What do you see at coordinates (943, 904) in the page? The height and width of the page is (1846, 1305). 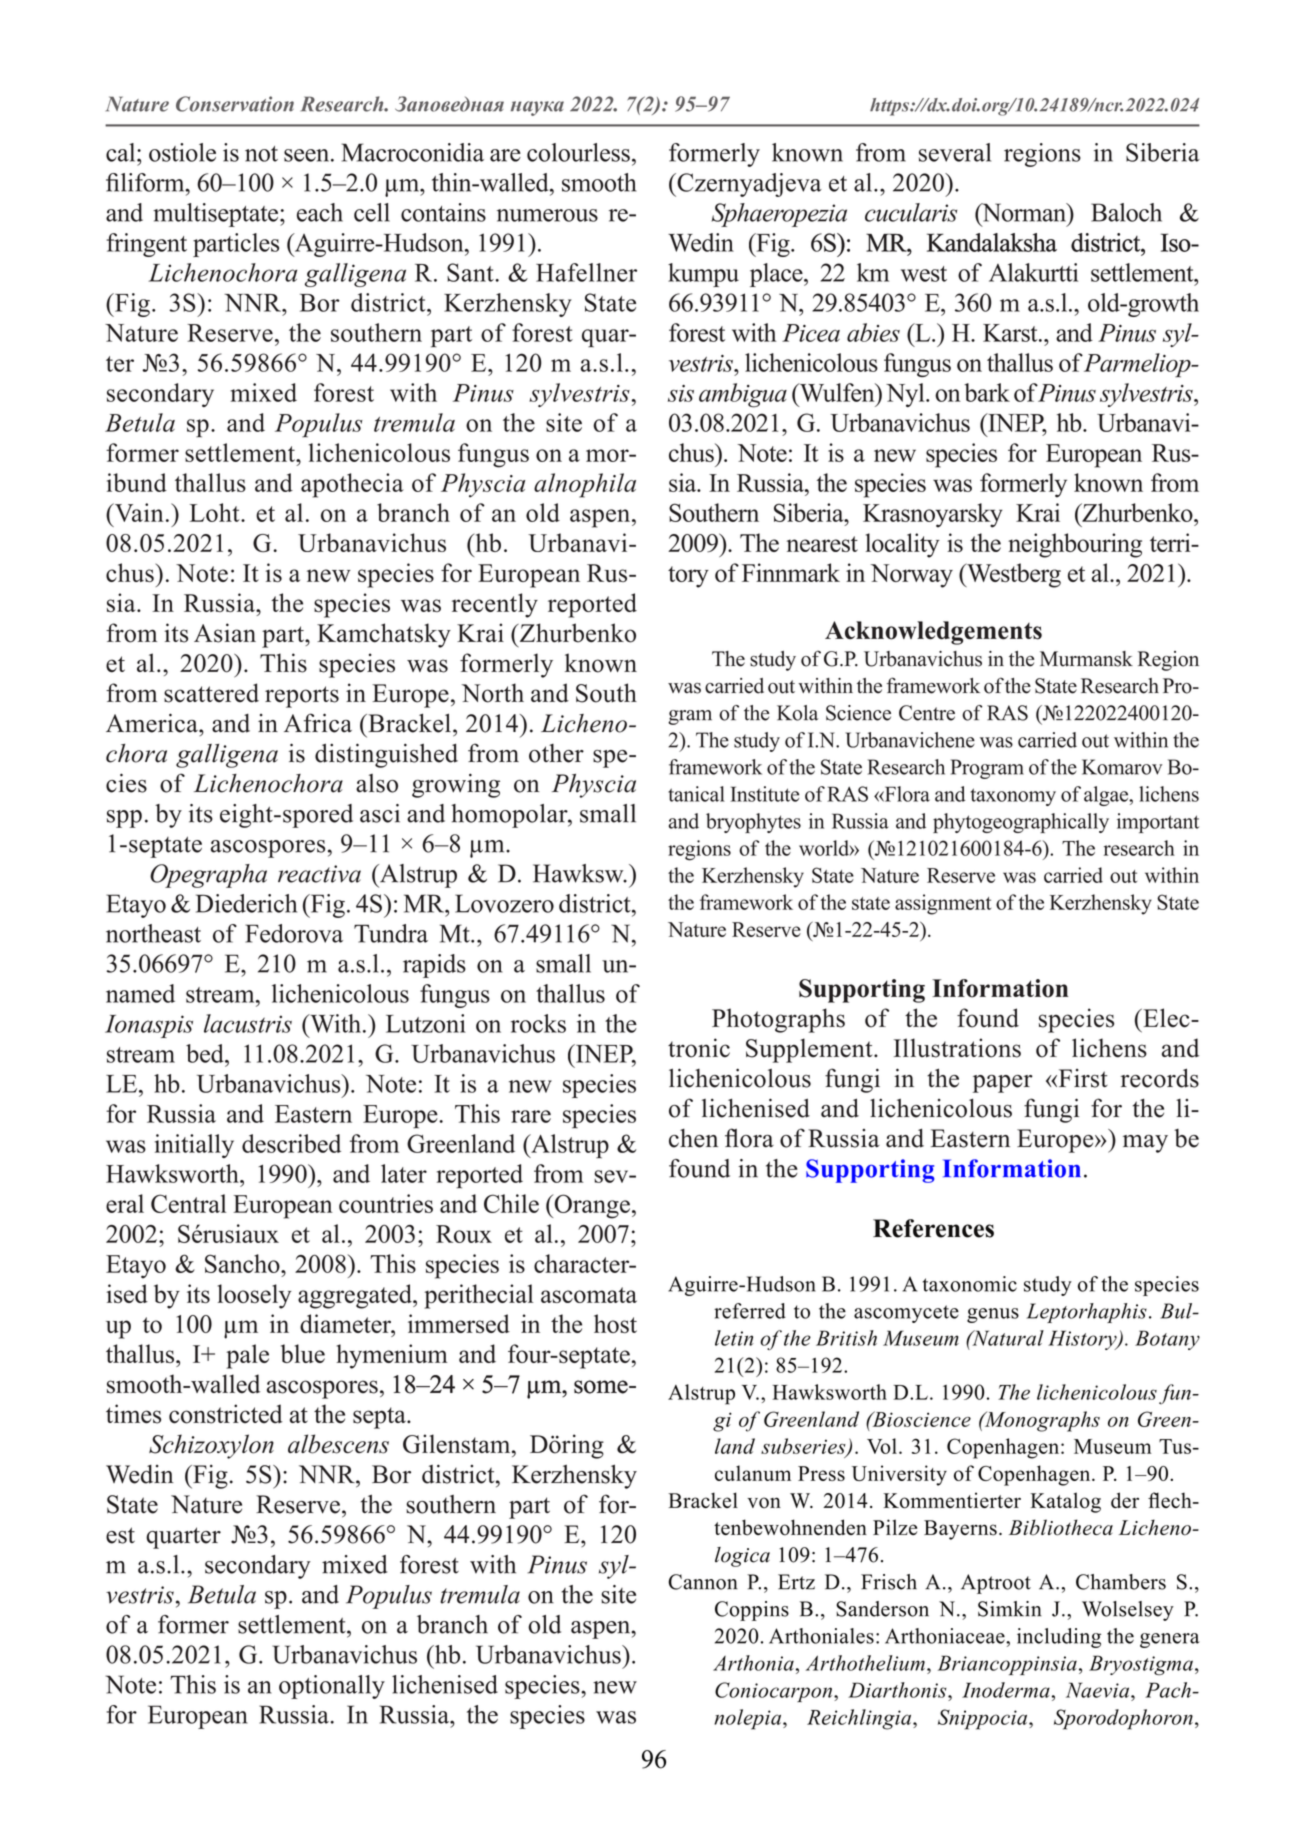 I see `assignment` at bounding box center [943, 904].
